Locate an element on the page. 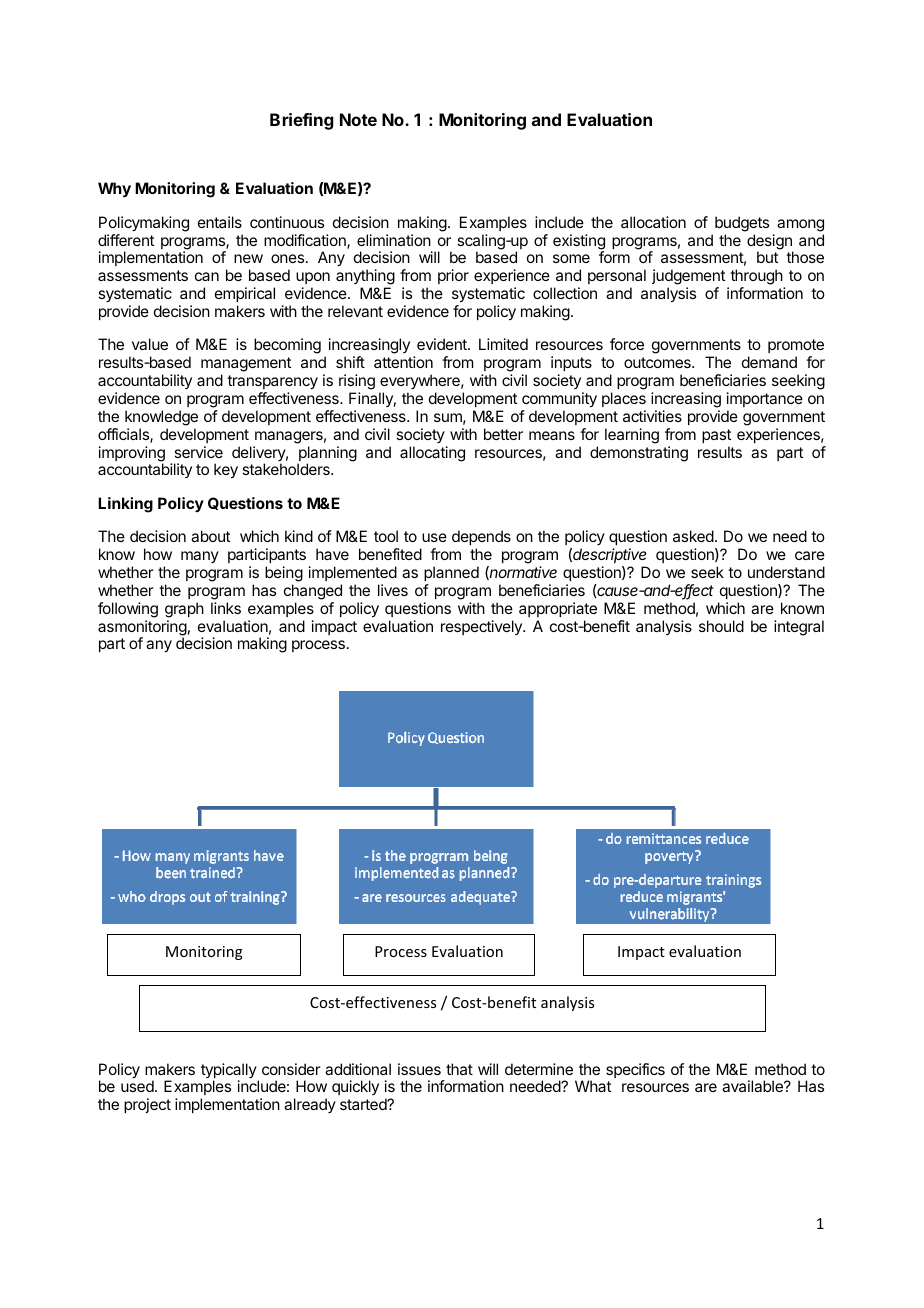 This image has width=924, height=1308. budgets is located at coordinates (742, 224).
